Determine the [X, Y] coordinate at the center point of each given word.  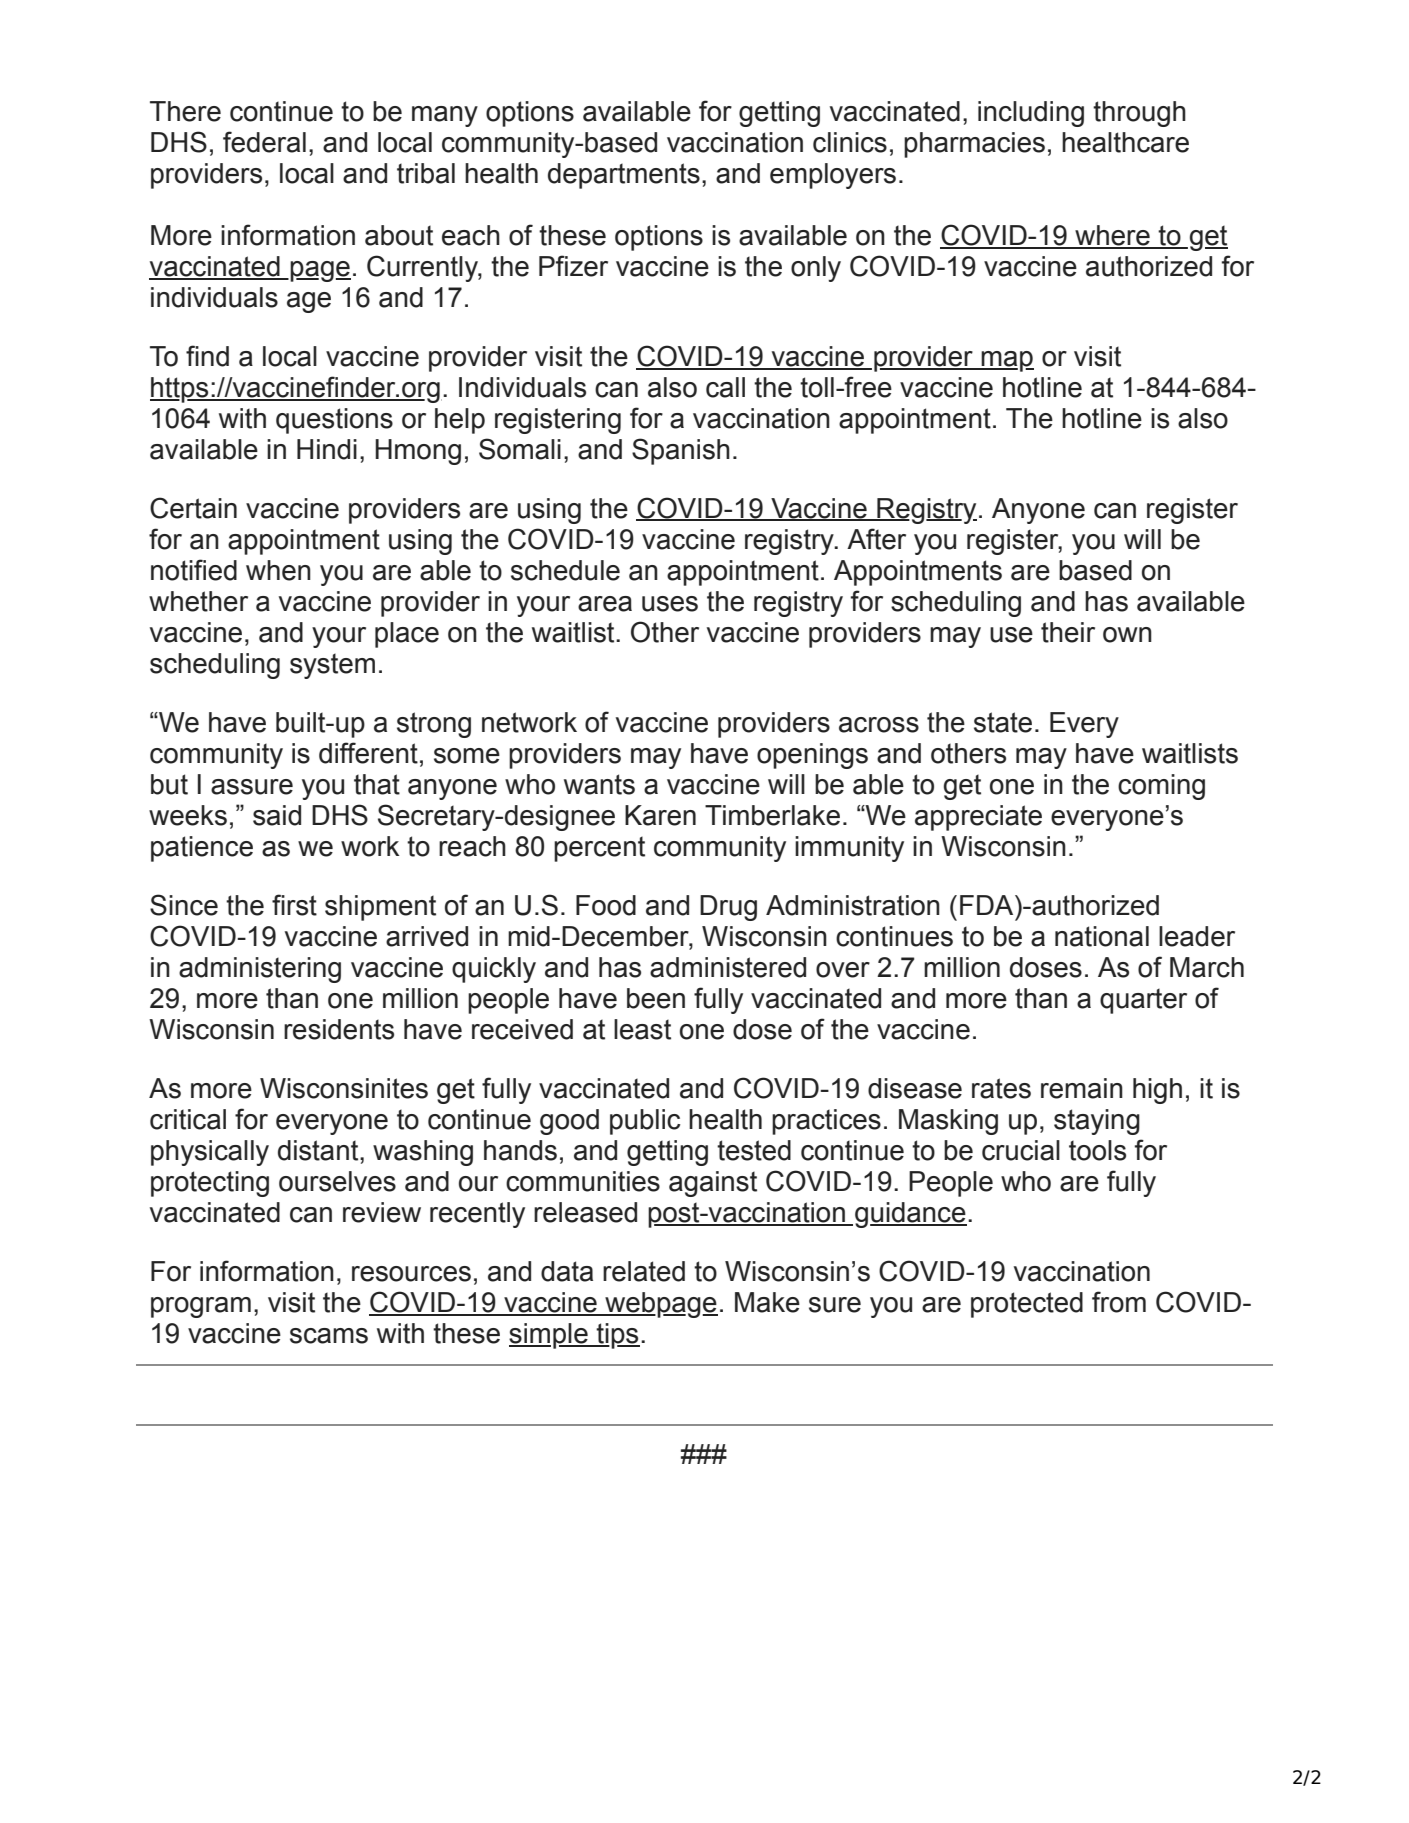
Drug [728, 908]
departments [624, 176]
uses [670, 604]
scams [329, 1336]
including [1031, 114]
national [1102, 936]
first [294, 905]
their [1068, 632]
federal [264, 142]
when [278, 570]
